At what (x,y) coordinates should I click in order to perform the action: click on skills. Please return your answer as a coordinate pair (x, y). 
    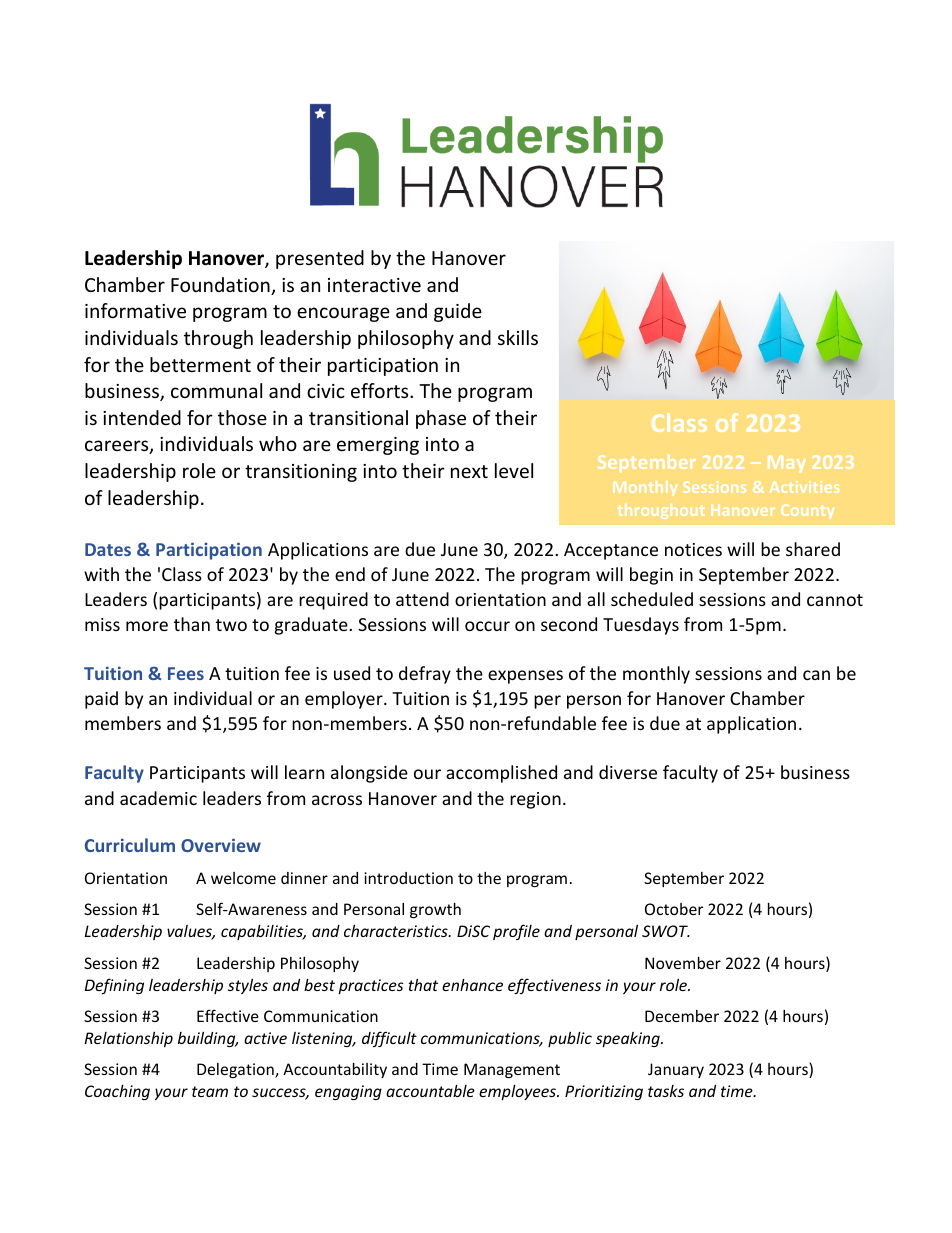
    Looking at the image, I should click on (518, 337).
